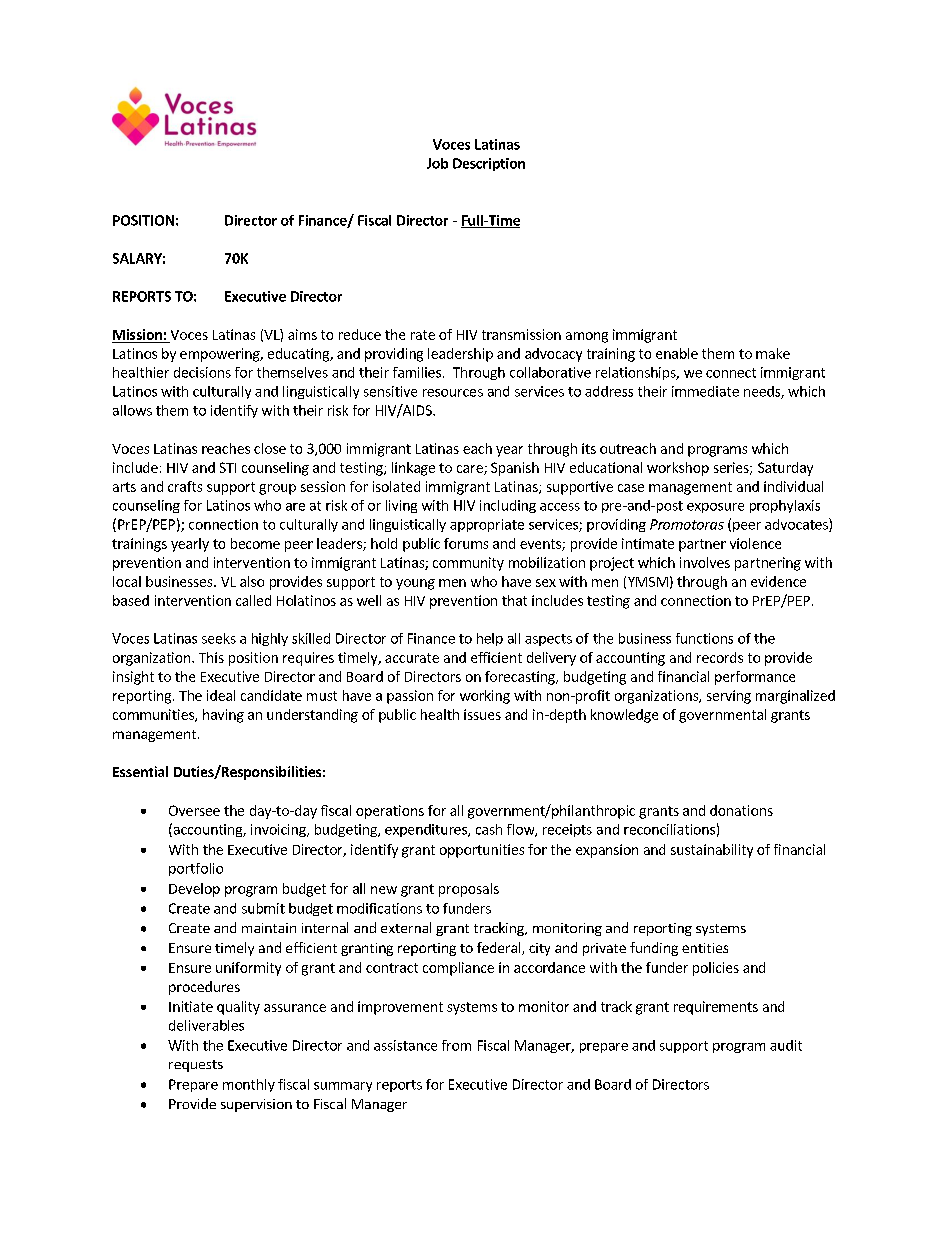 The width and height of the image is (952, 1233). Describe the element at coordinates (490, 639) in the image. I see `help` at that location.
